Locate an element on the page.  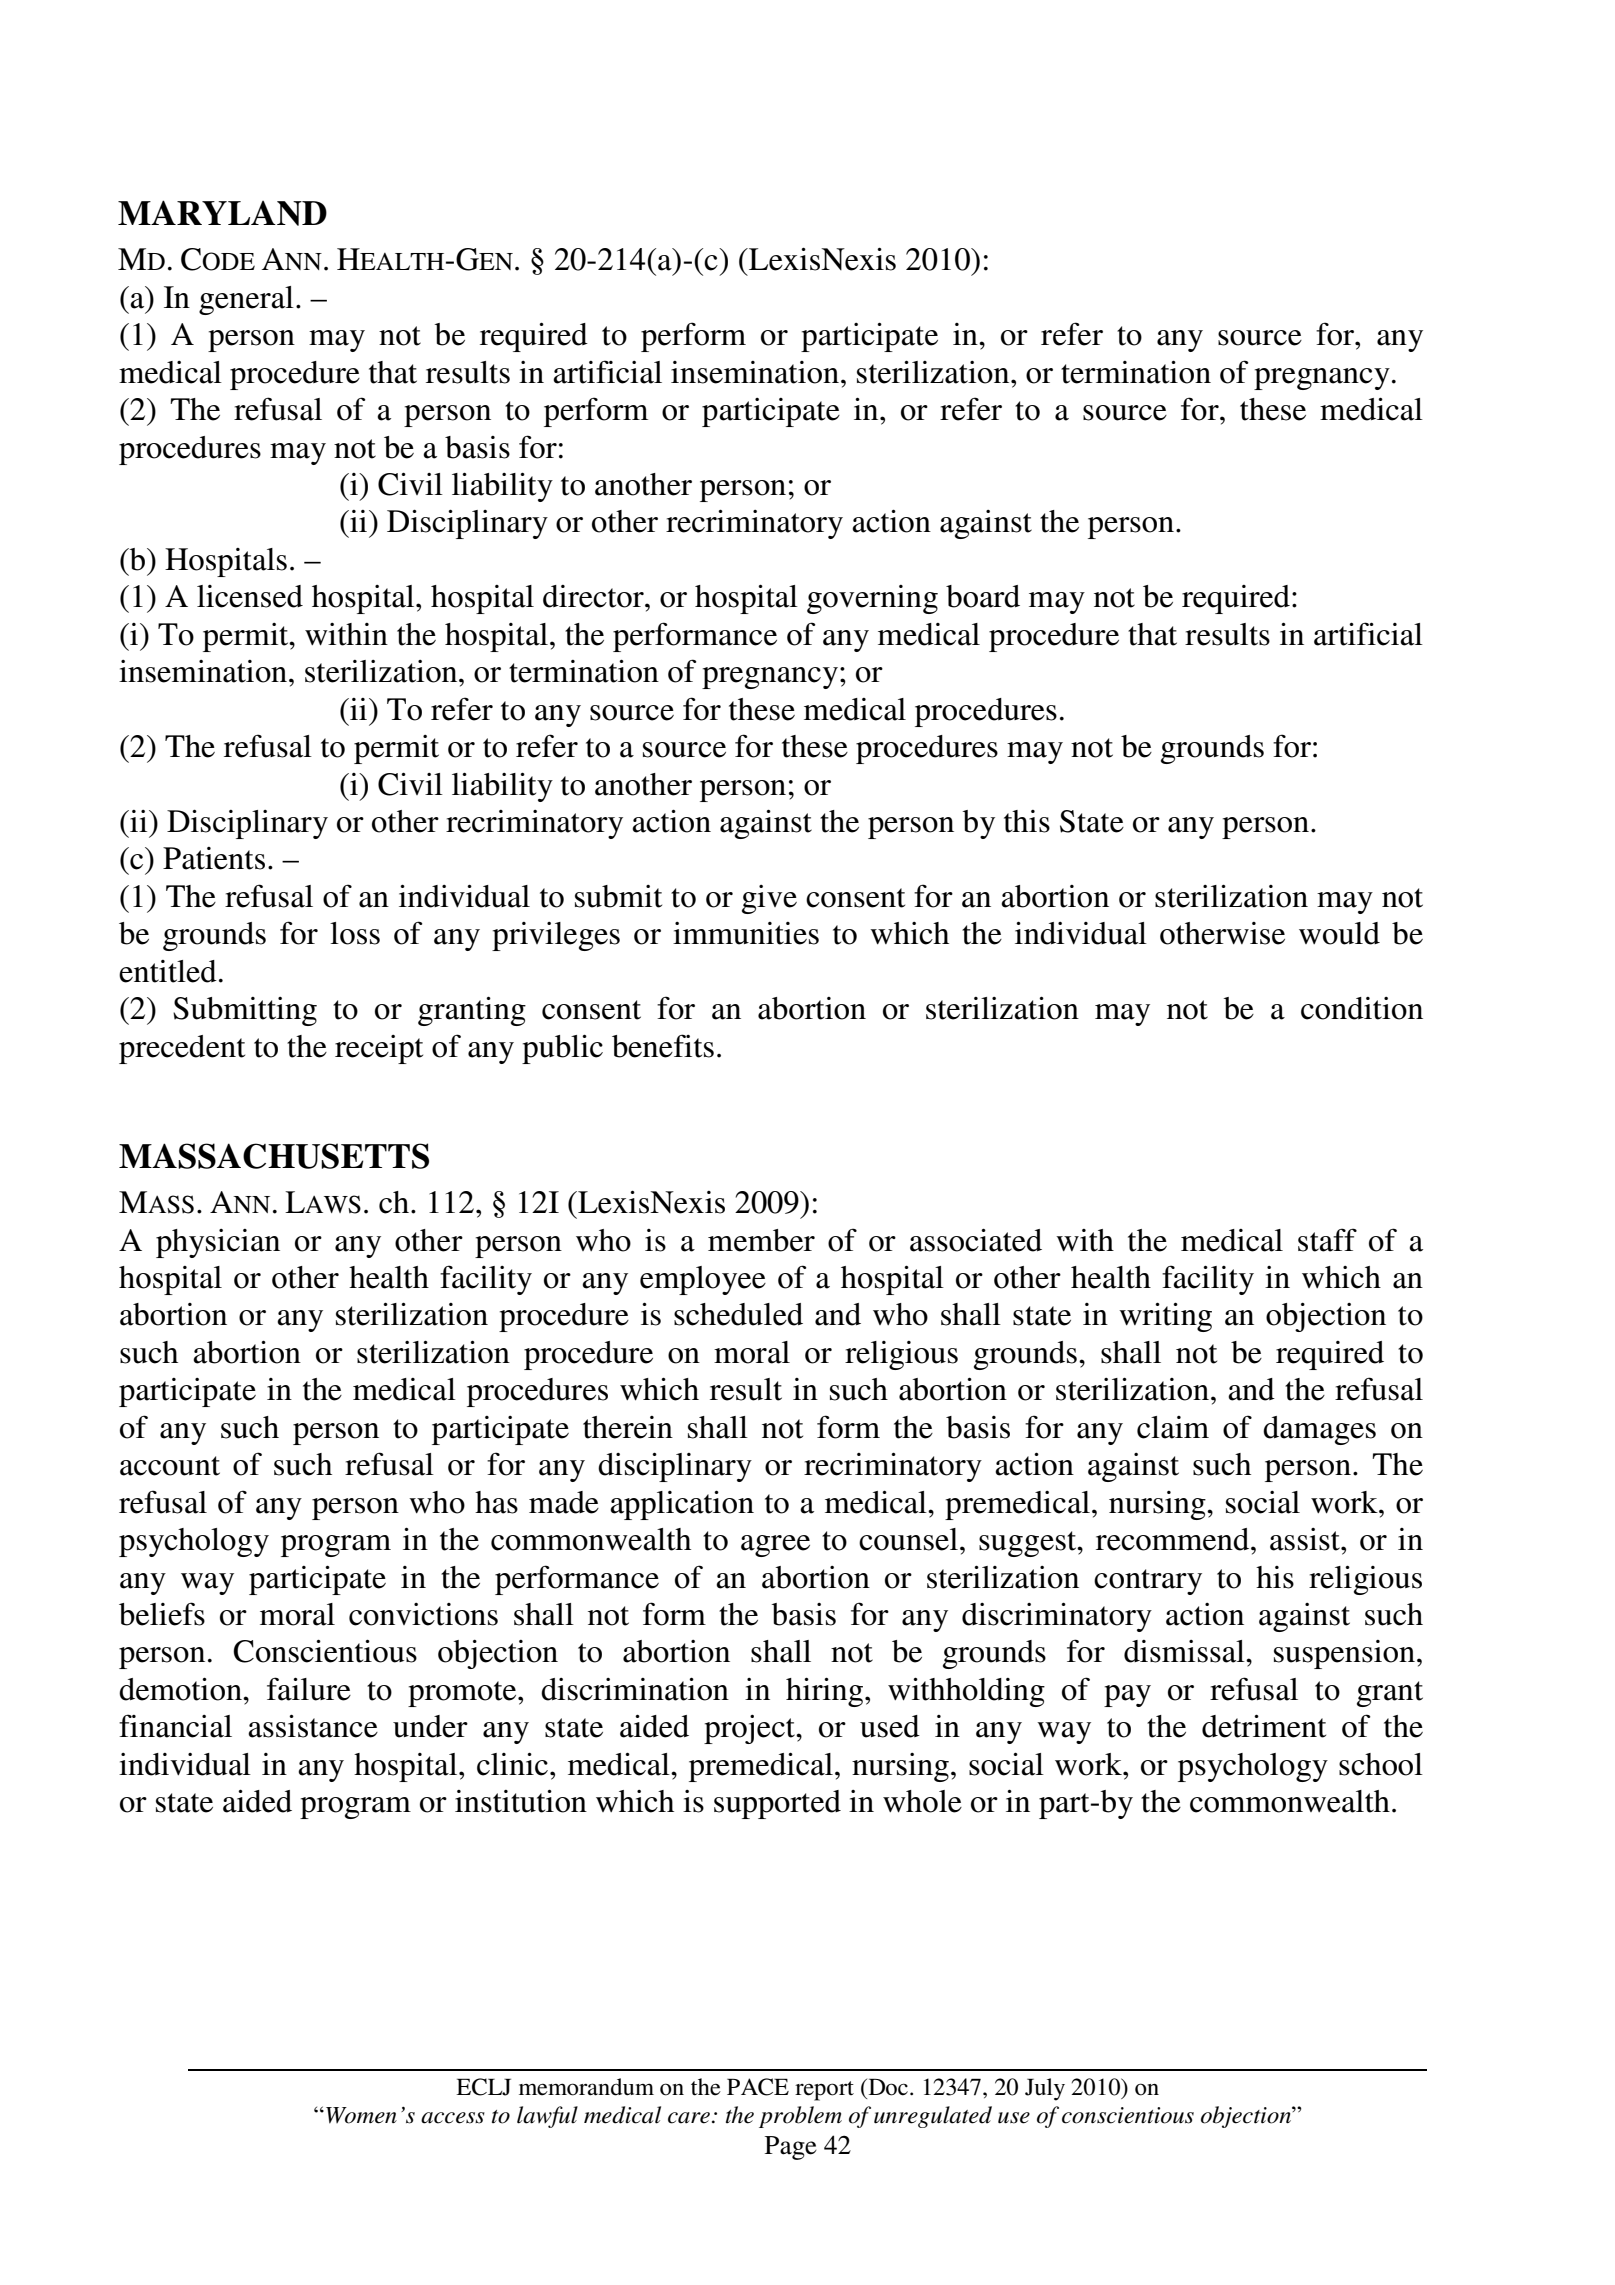
governing is located at coordinates (872, 599).
